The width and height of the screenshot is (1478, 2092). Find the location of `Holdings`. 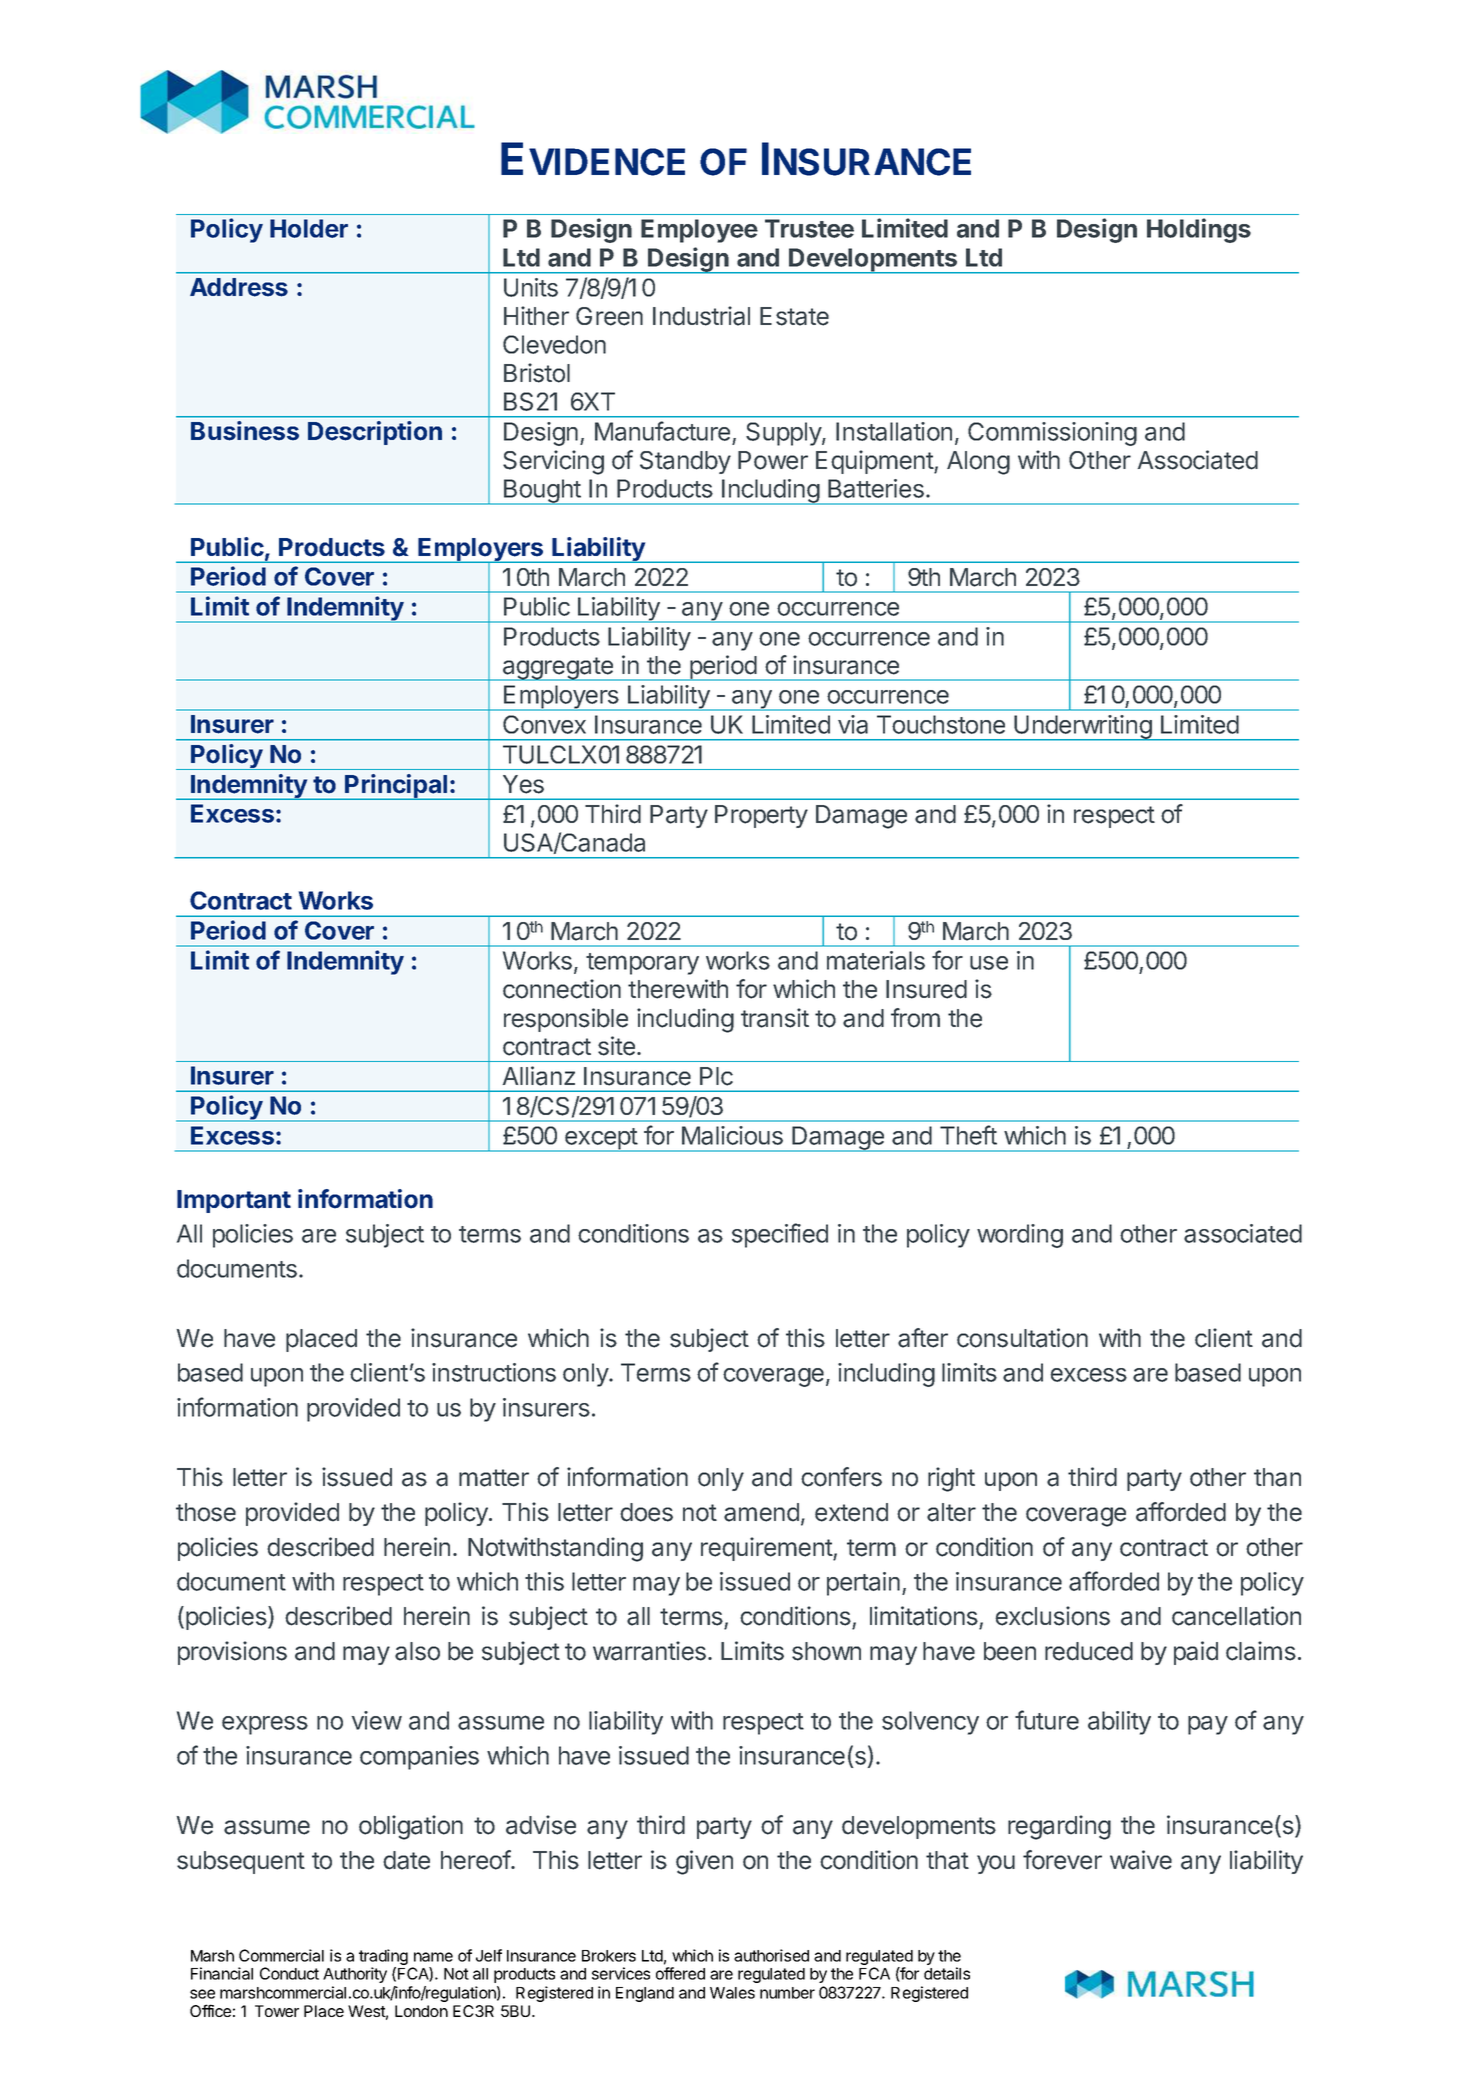

Holdings is located at coordinates (1199, 230).
